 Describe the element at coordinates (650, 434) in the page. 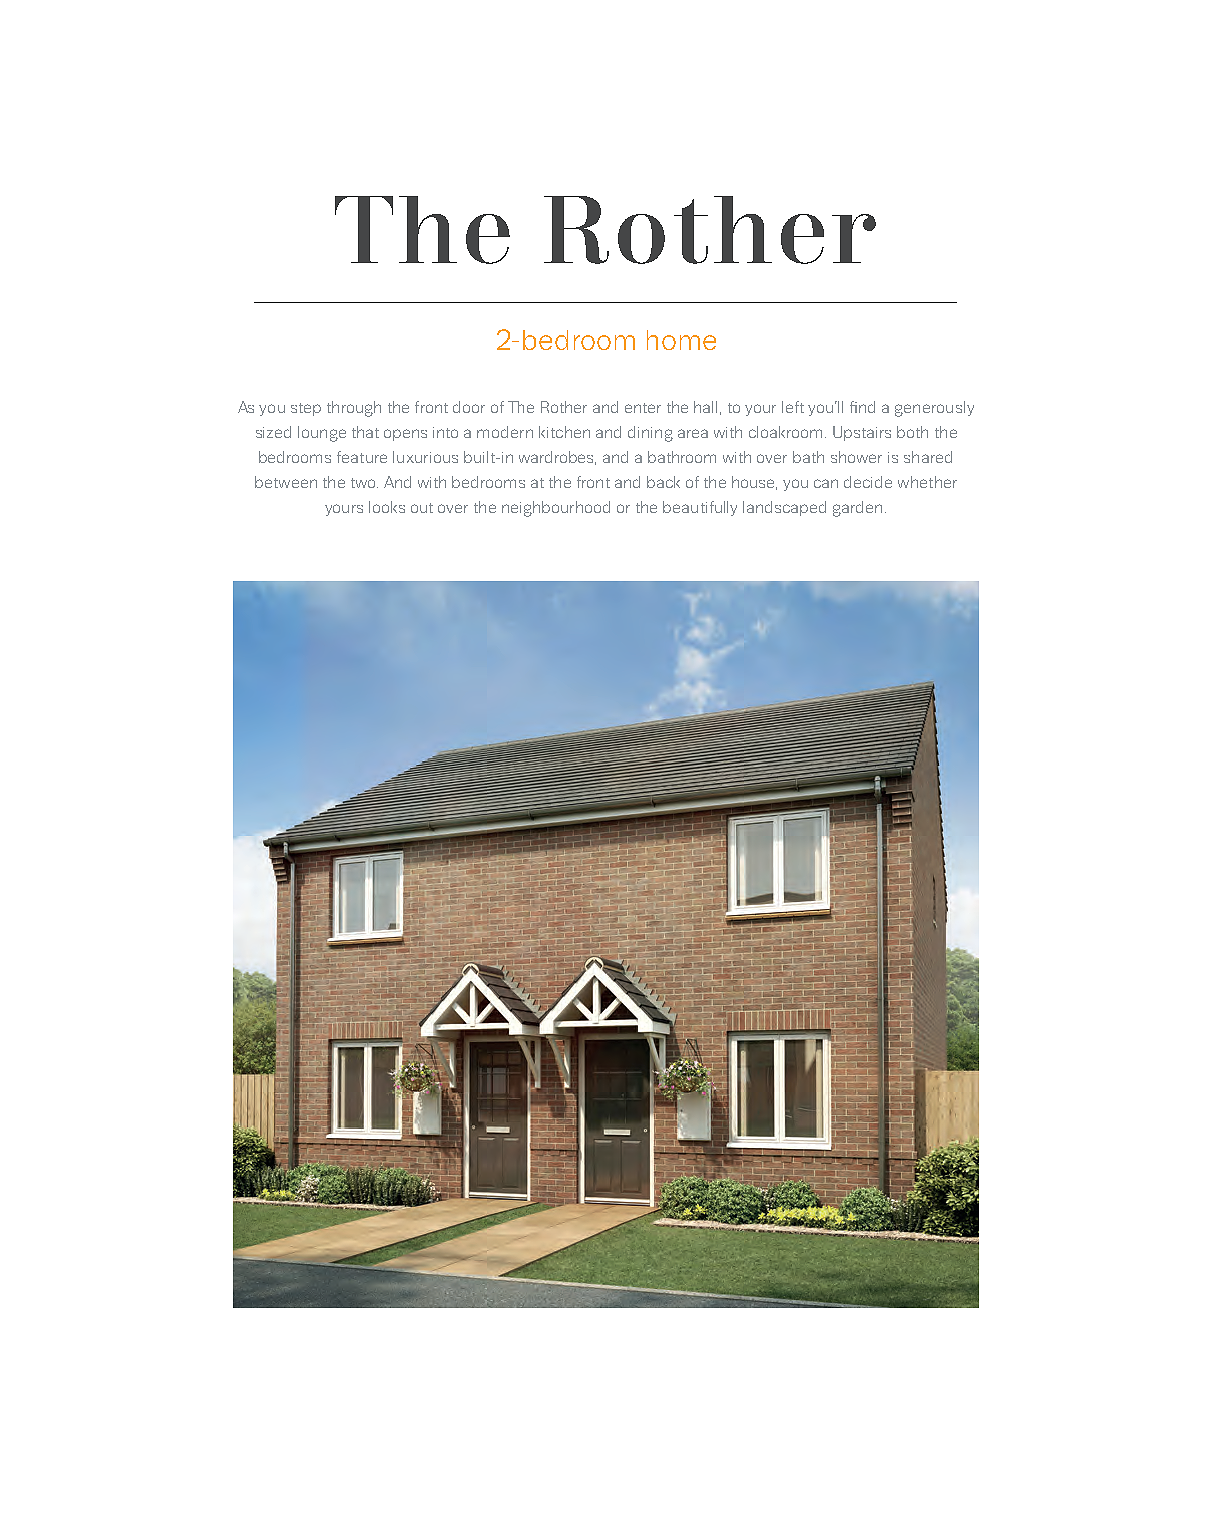

I see `dining` at that location.
